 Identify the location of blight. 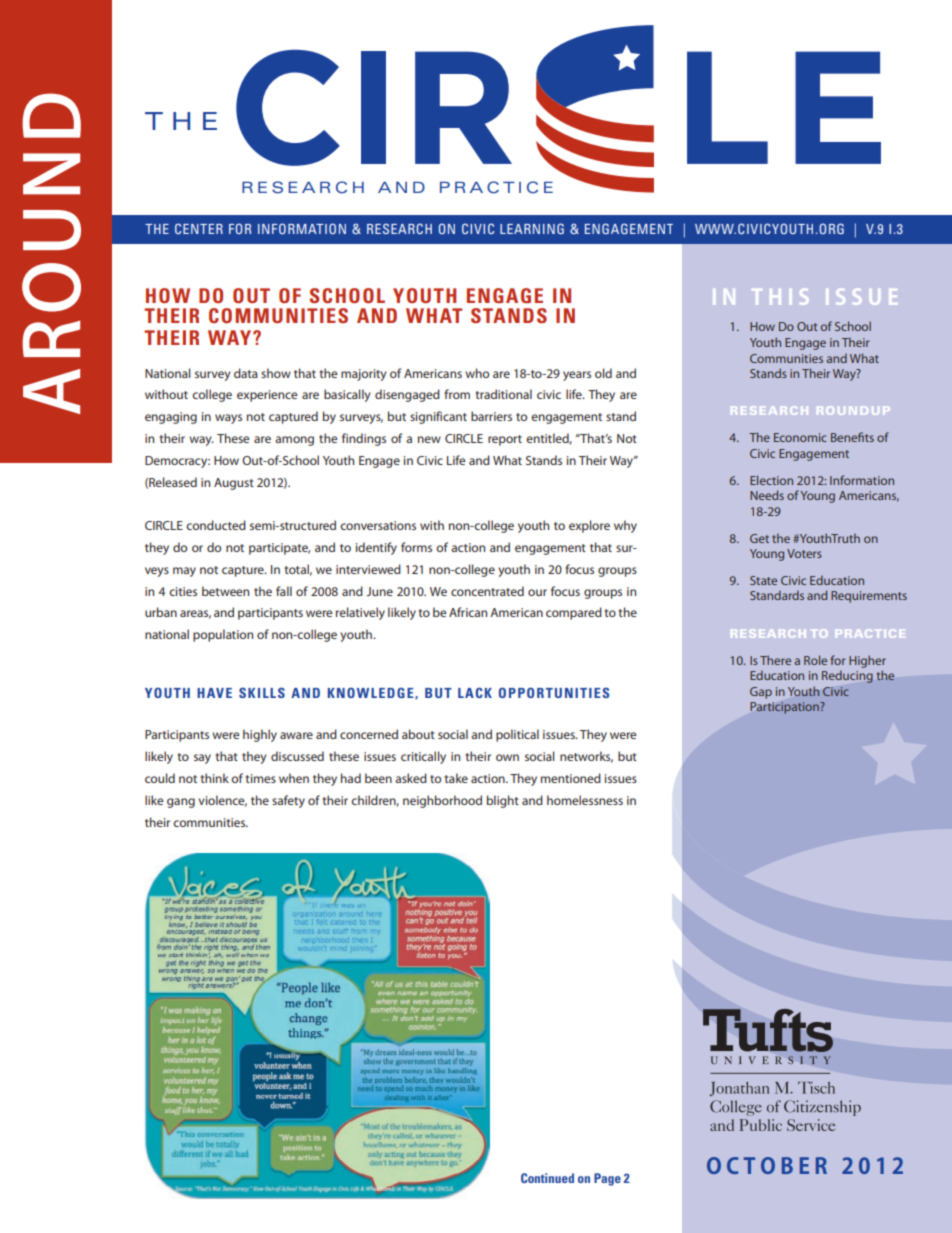
(503, 801).
